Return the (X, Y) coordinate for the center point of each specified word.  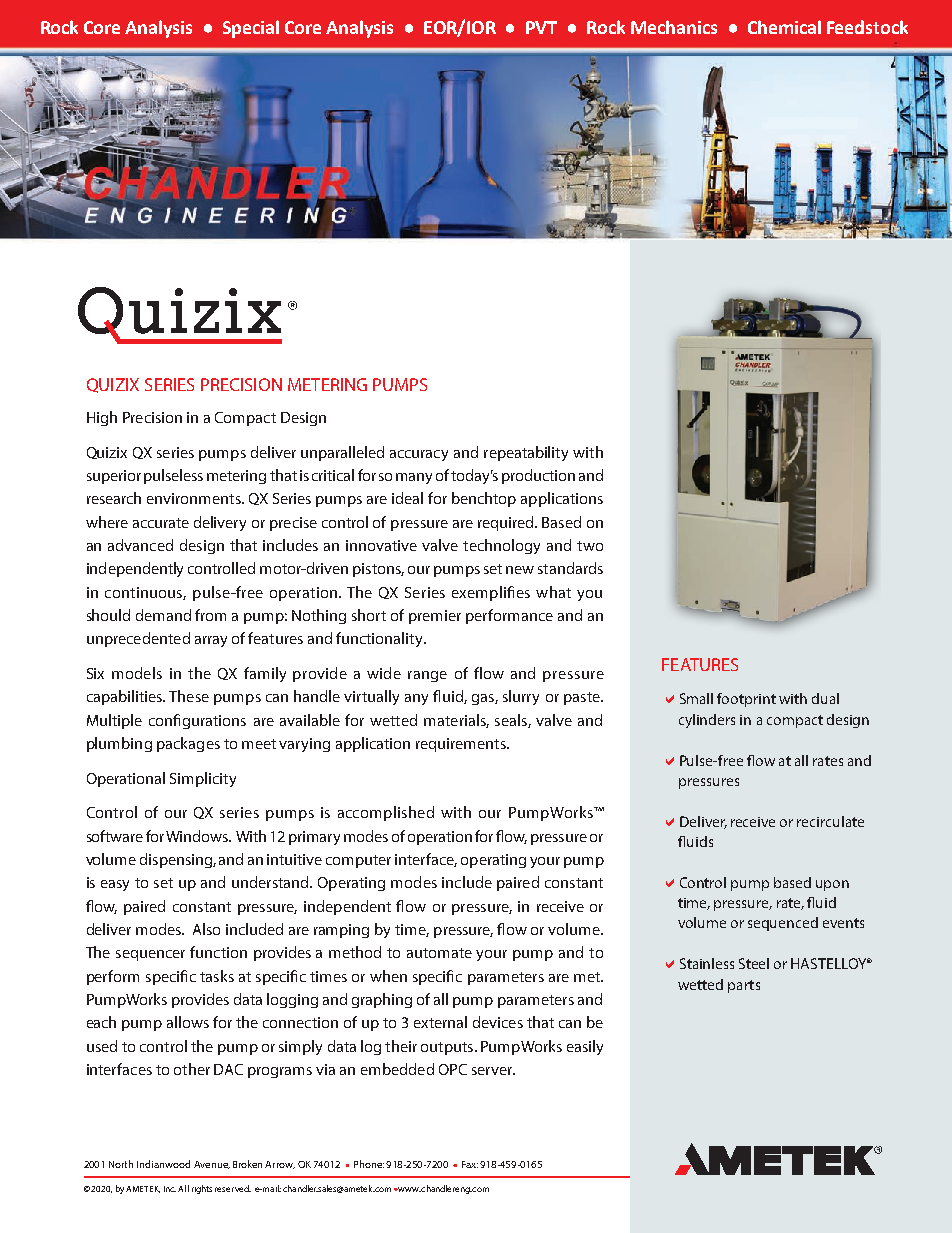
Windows (198, 836)
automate (439, 953)
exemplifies (491, 593)
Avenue (212, 1165)
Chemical (784, 27)
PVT (541, 27)
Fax (470, 1164)
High (102, 418)
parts (744, 986)
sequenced (783, 924)
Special (251, 29)
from (210, 615)
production (538, 476)
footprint (746, 700)
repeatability (526, 453)
